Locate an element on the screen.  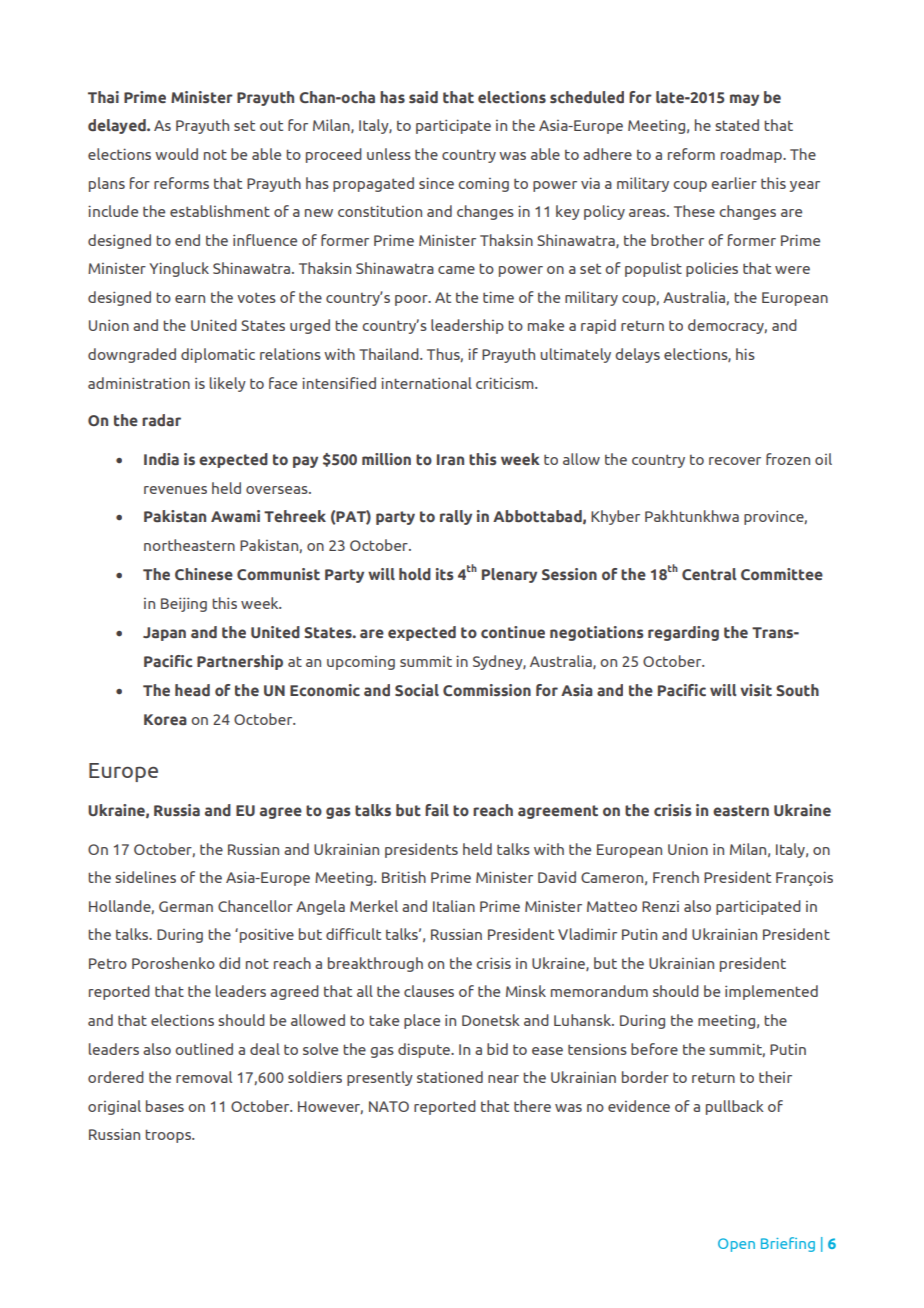
German is located at coordinates (186, 906).
